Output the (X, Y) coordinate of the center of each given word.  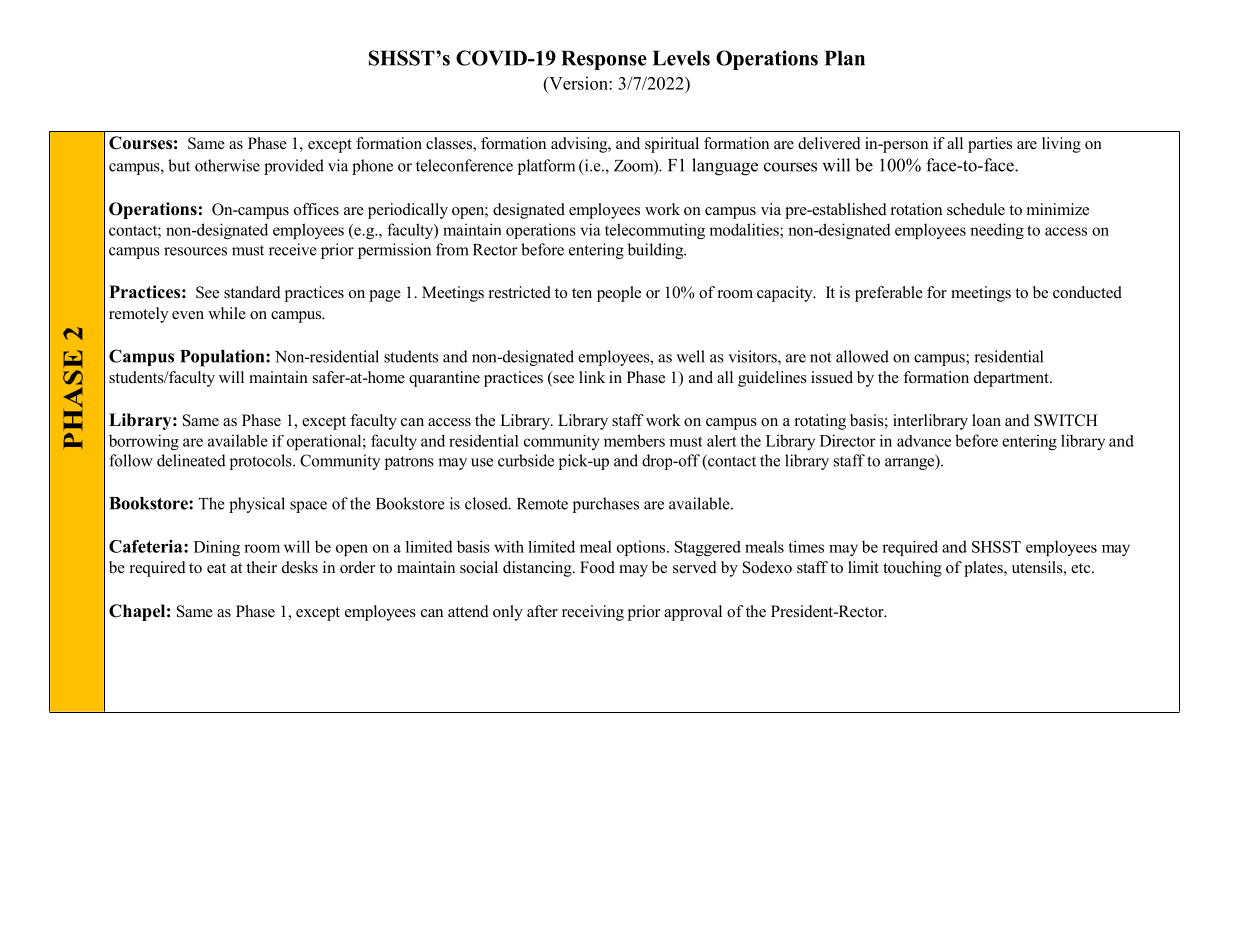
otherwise (227, 165)
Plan (845, 58)
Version (578, 83)
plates (984, 569)
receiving (593, 613)
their (261, 567)
